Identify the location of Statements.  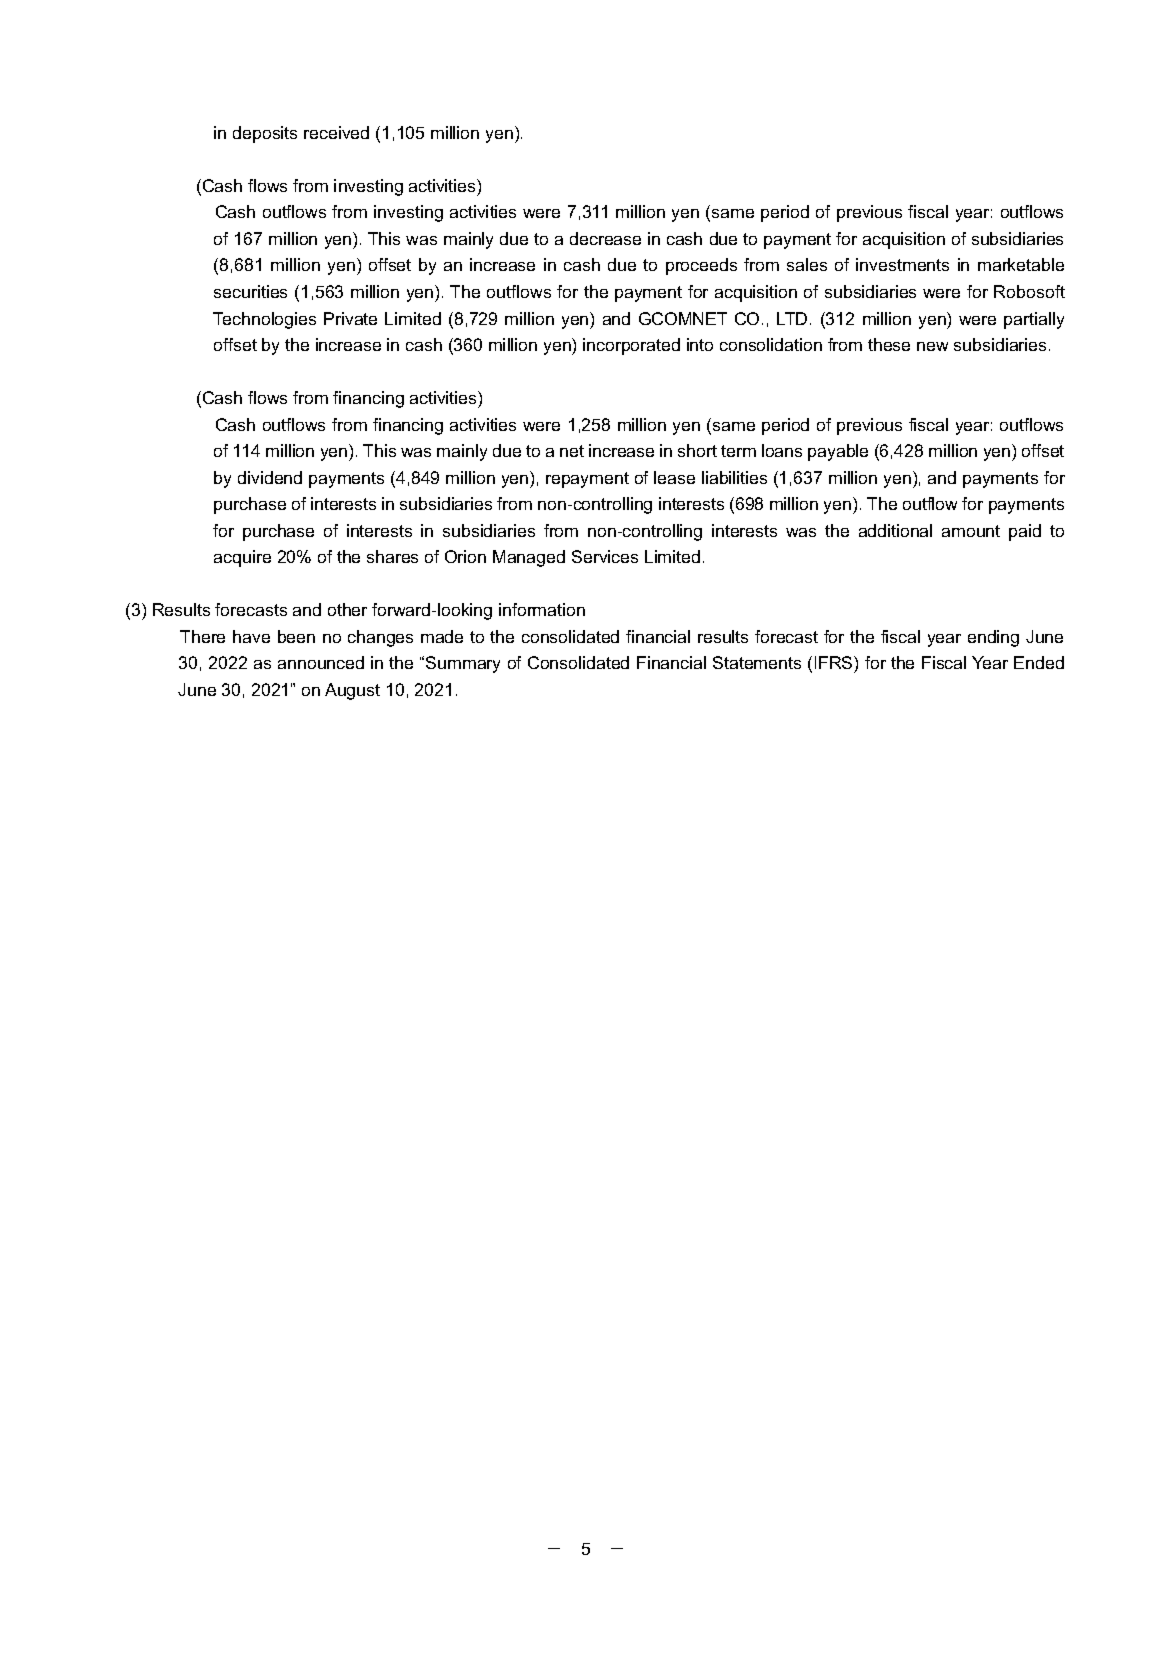
(757, 662).
